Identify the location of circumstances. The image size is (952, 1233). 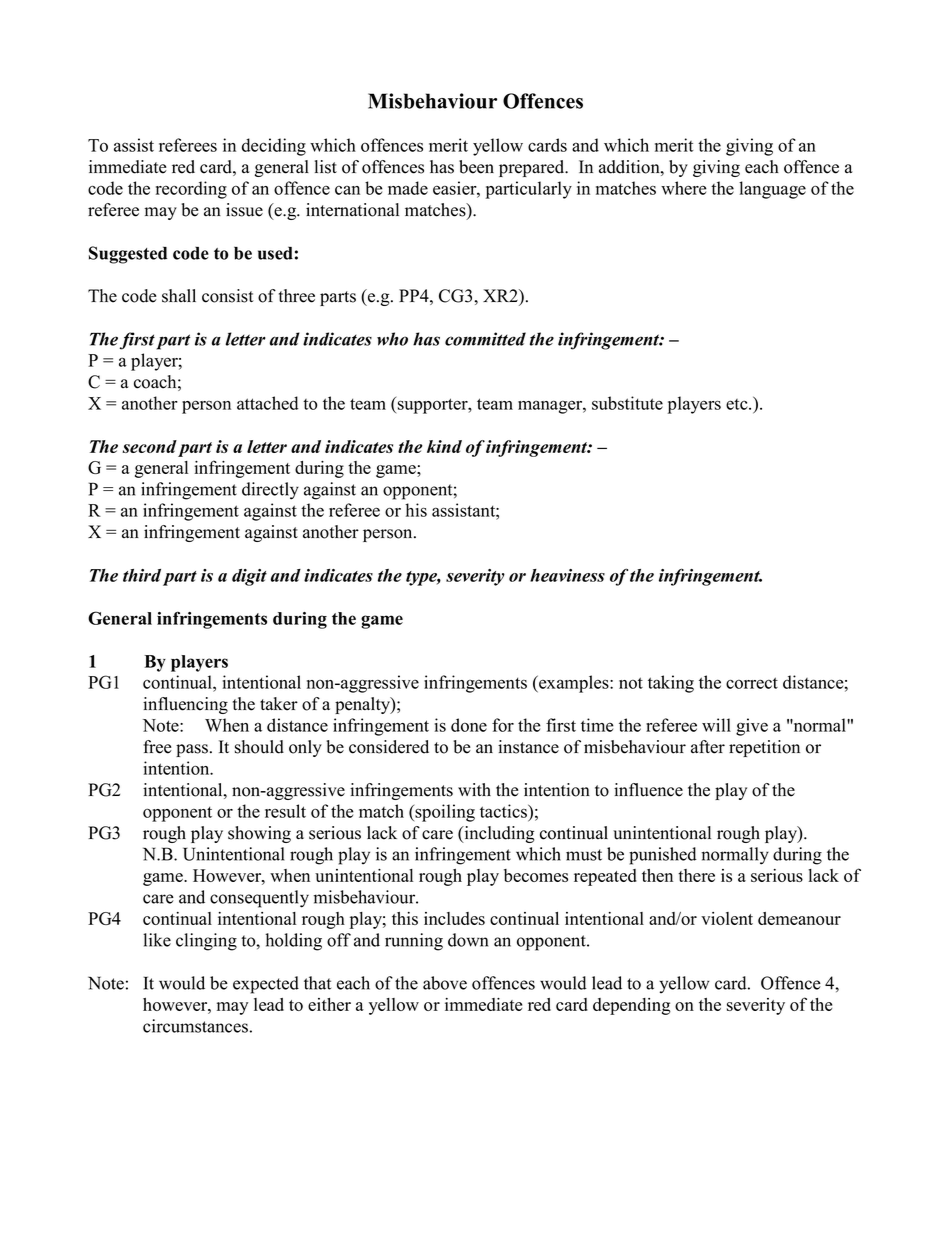
(195, 1026).
